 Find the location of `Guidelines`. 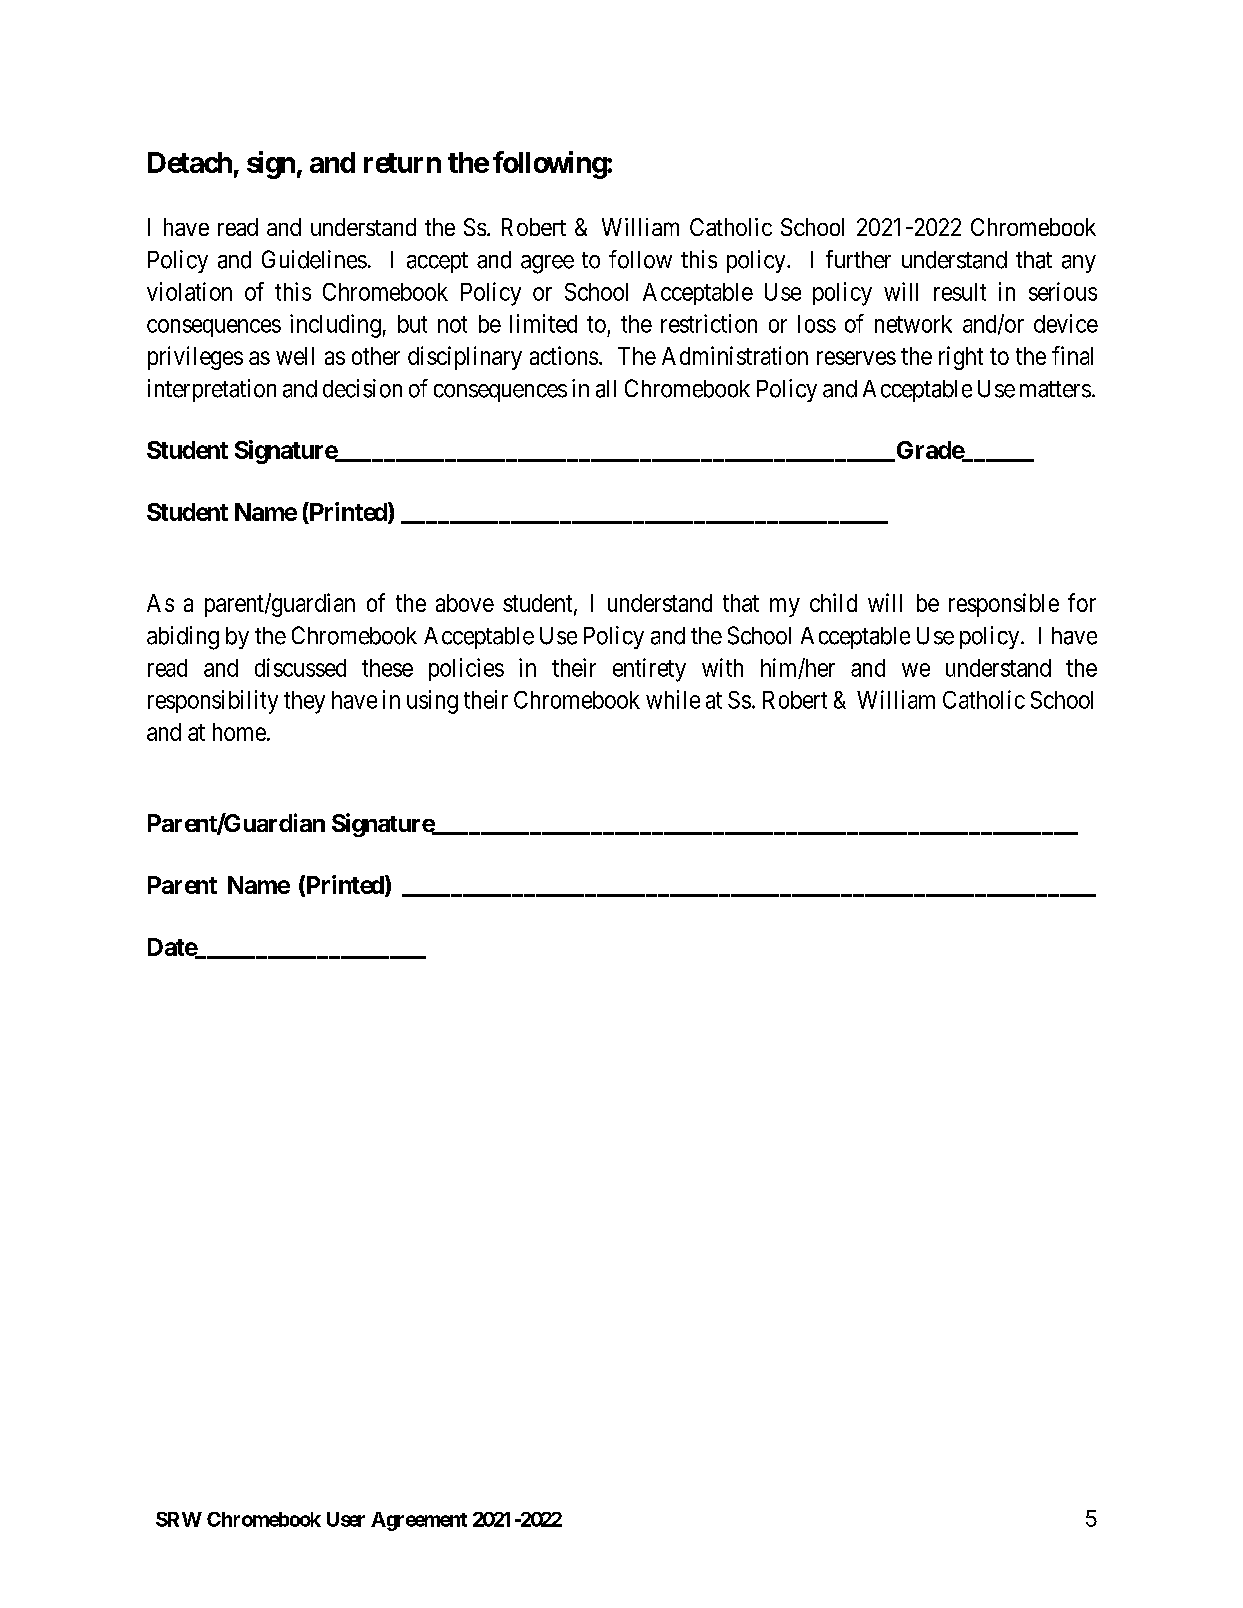

Guidelines is located at coordinates (314, 259).
